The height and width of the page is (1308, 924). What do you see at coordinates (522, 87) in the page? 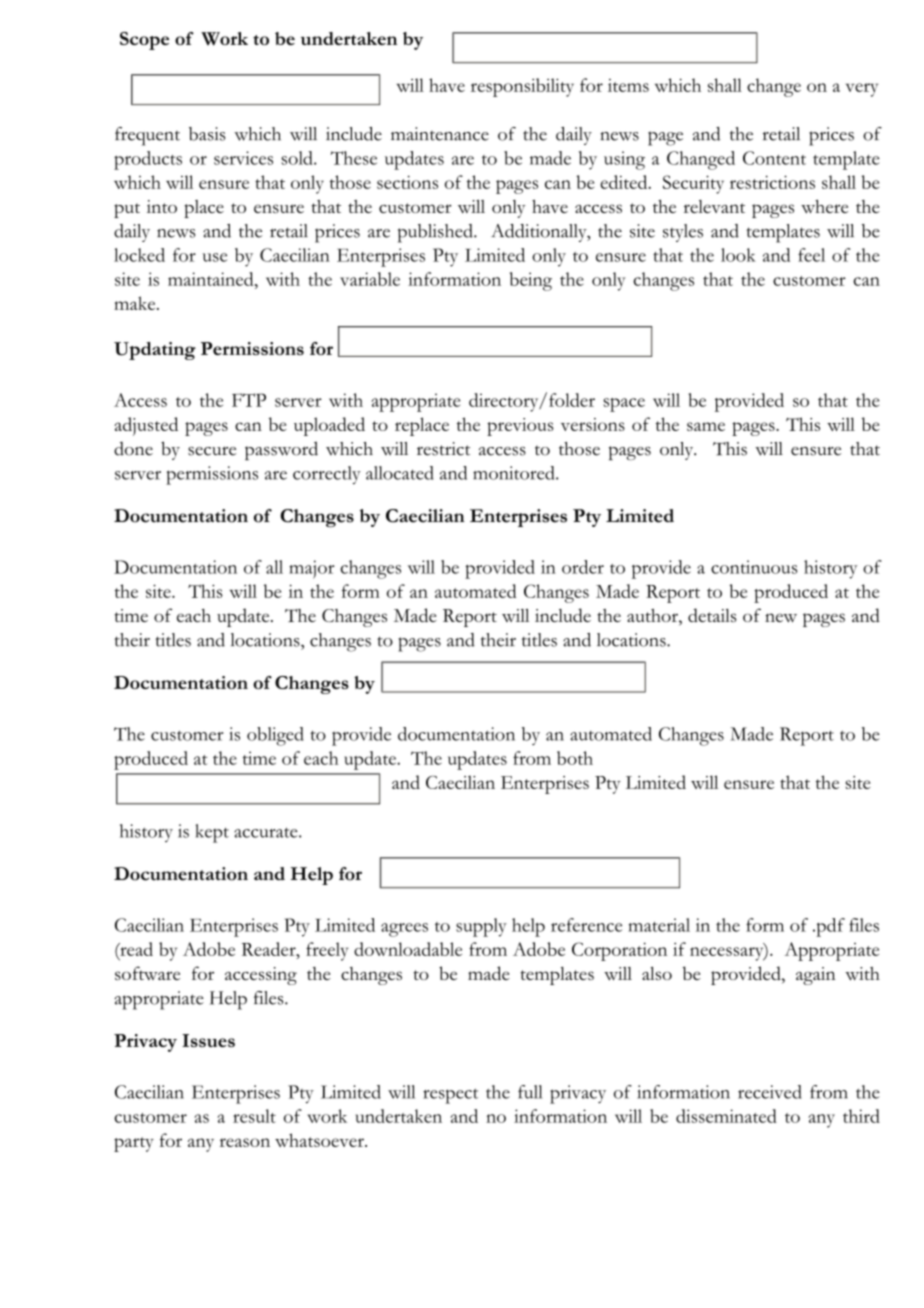
I see `responsibility` at bounding box center [522, 87].
